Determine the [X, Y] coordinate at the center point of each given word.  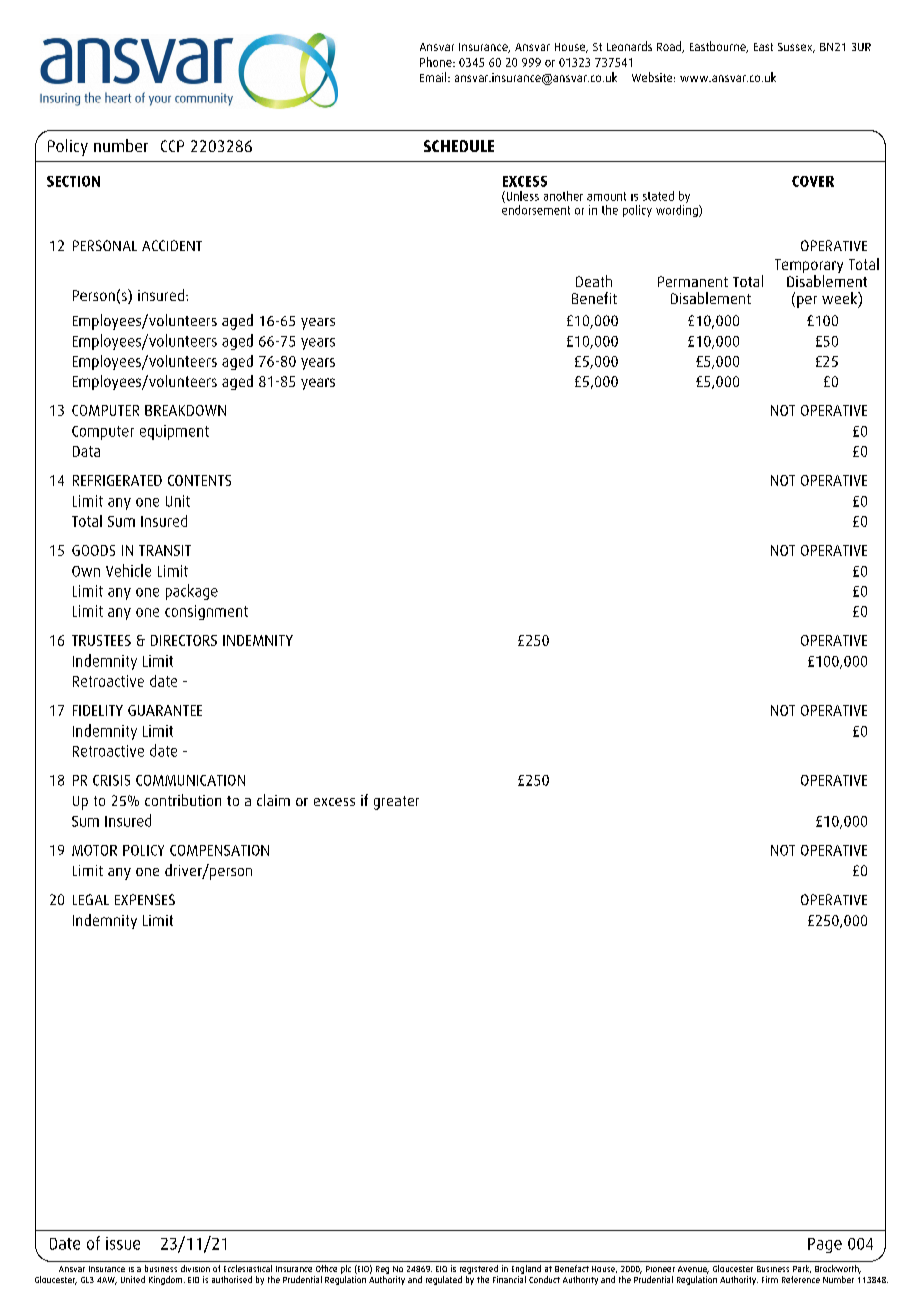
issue [123, 1243]
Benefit [594, 298]
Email [434, 77]
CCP [172, 146]
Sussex [796, 48]
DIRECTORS [184, 640]
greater [396, 803]
